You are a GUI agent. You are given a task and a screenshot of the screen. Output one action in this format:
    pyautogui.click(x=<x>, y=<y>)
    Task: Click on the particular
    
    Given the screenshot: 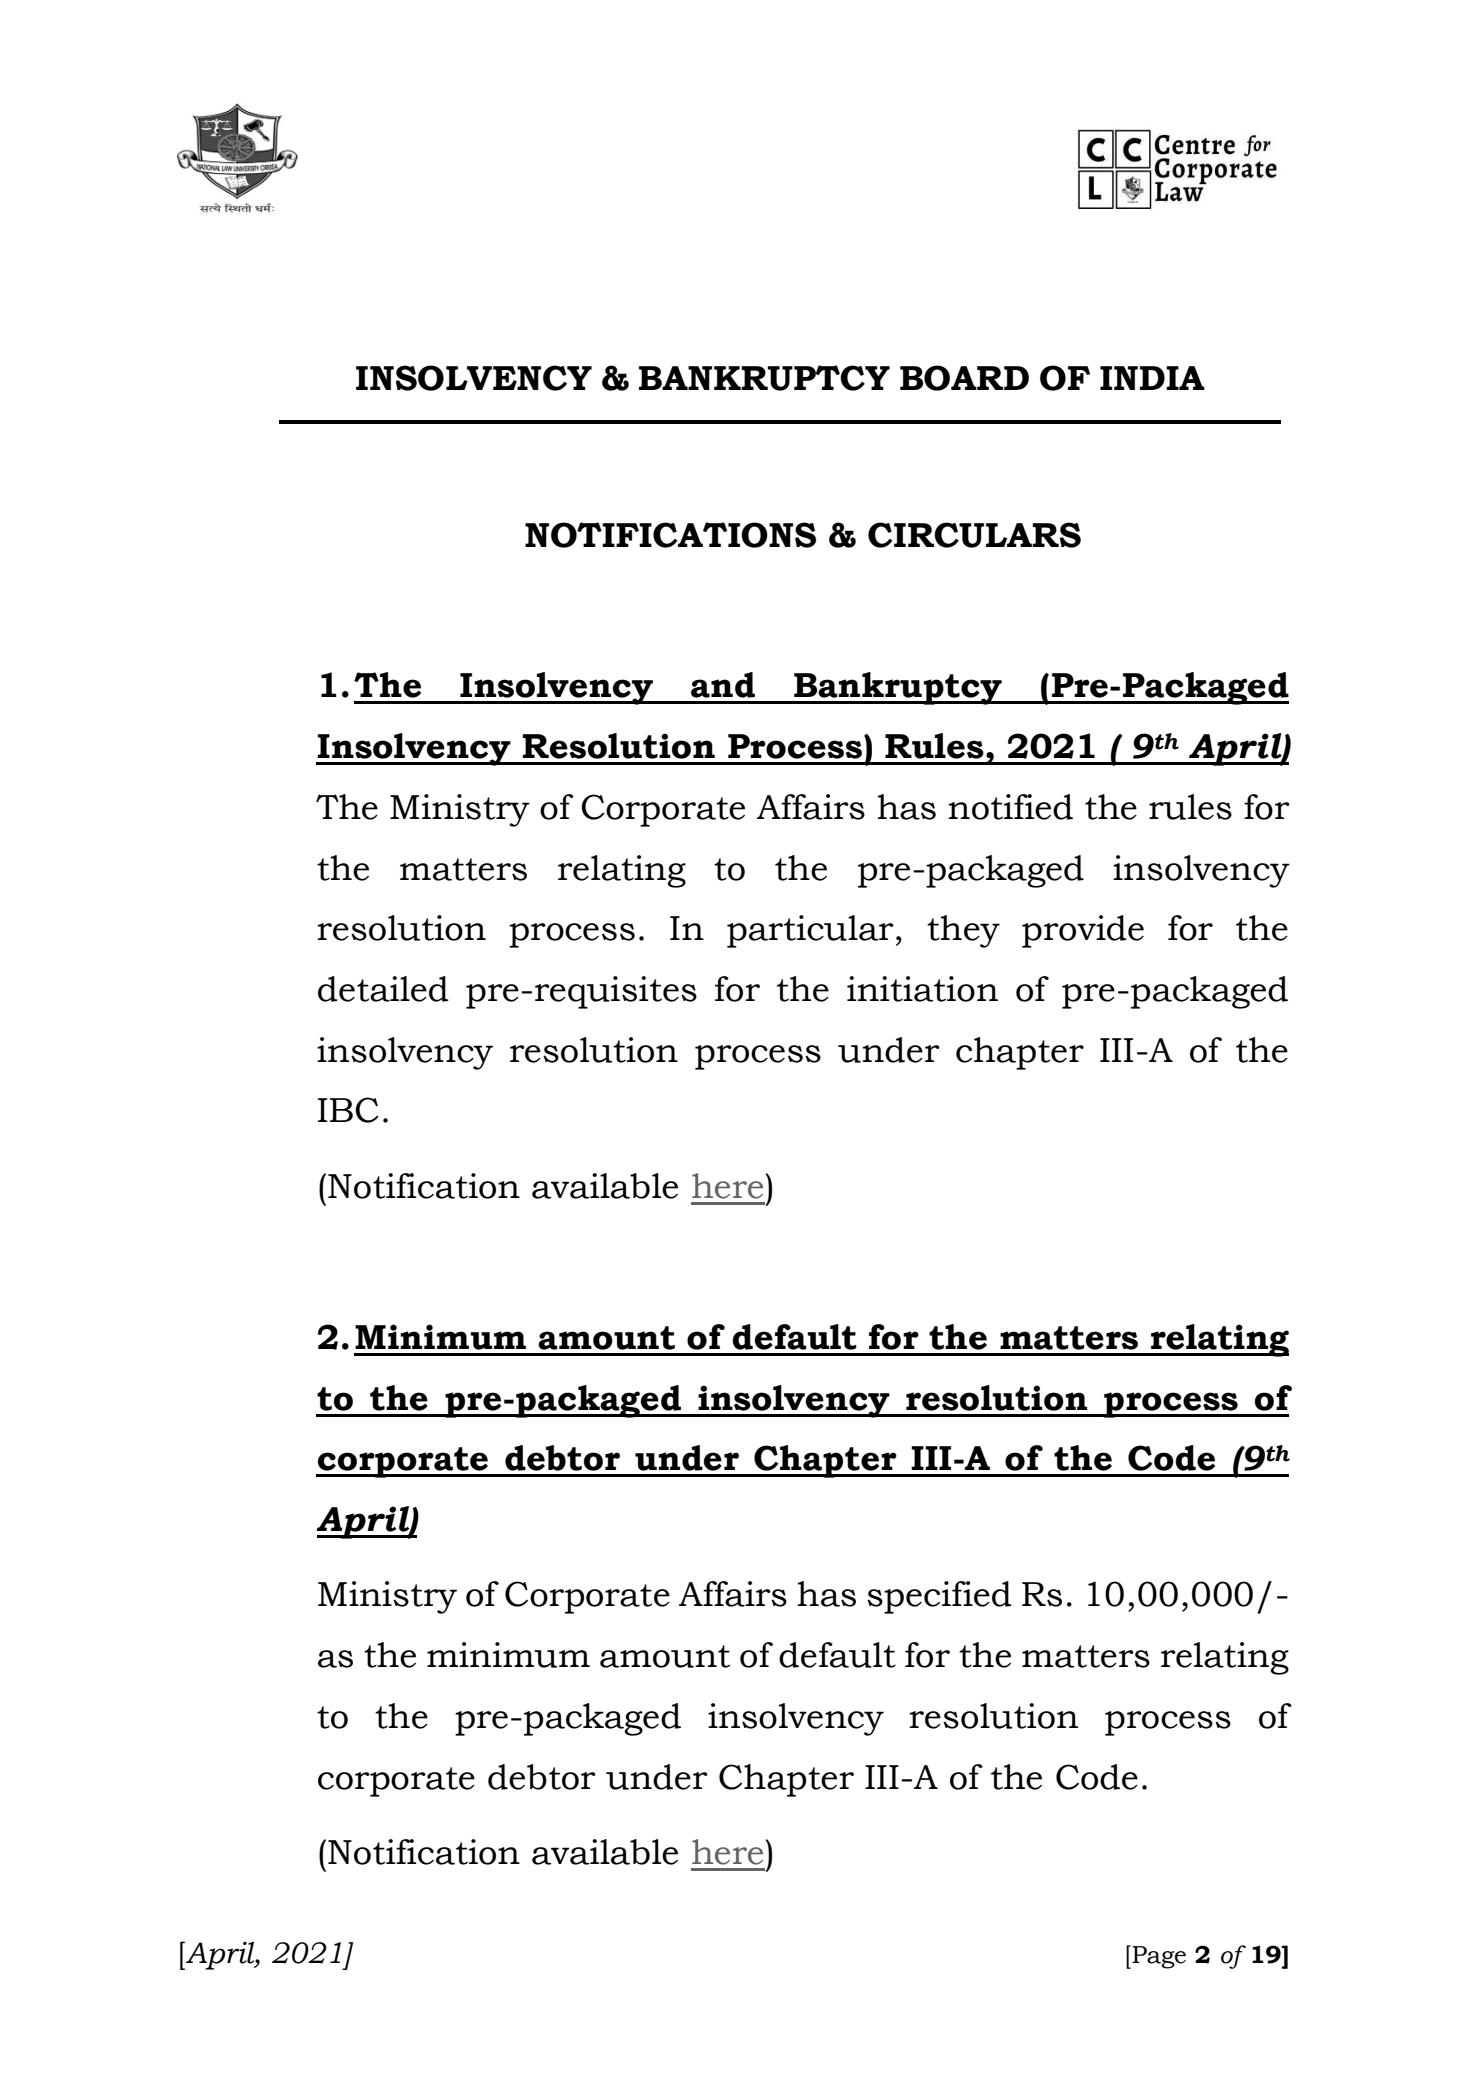 What is the action you would take?
    pyautogui.click(x=810, y=931)
